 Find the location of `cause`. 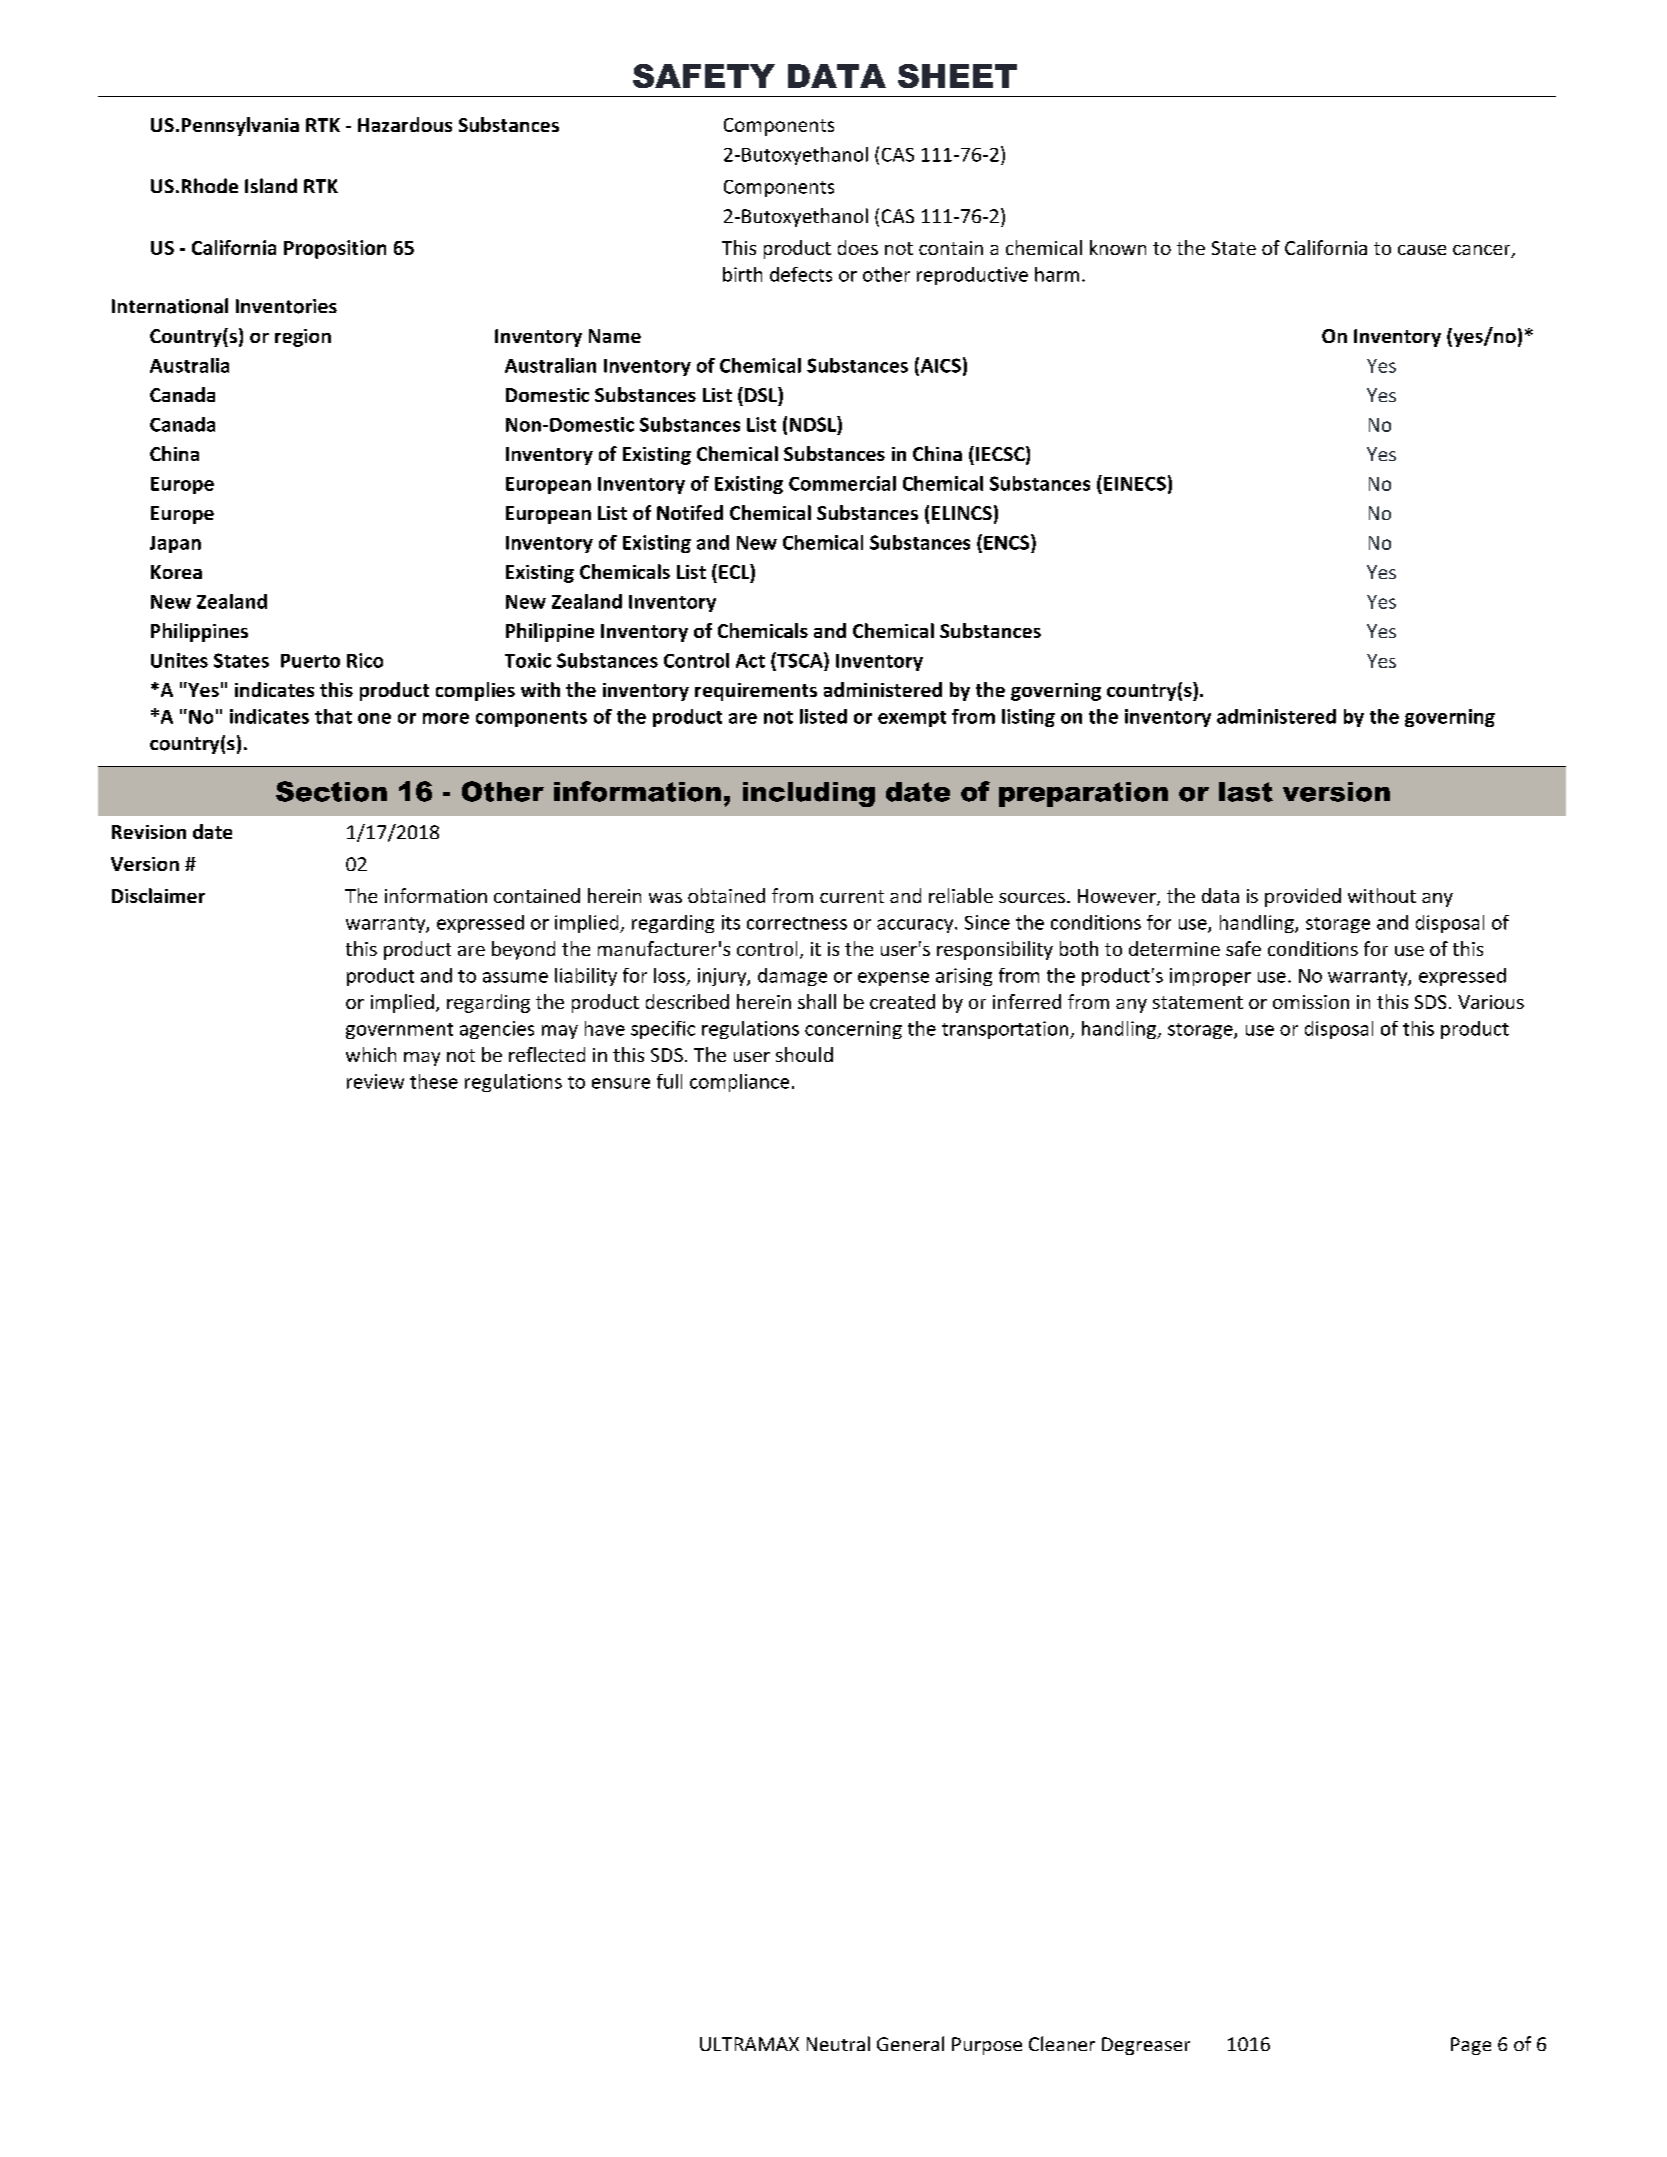

cause is located at coordinates (1422, 250).
